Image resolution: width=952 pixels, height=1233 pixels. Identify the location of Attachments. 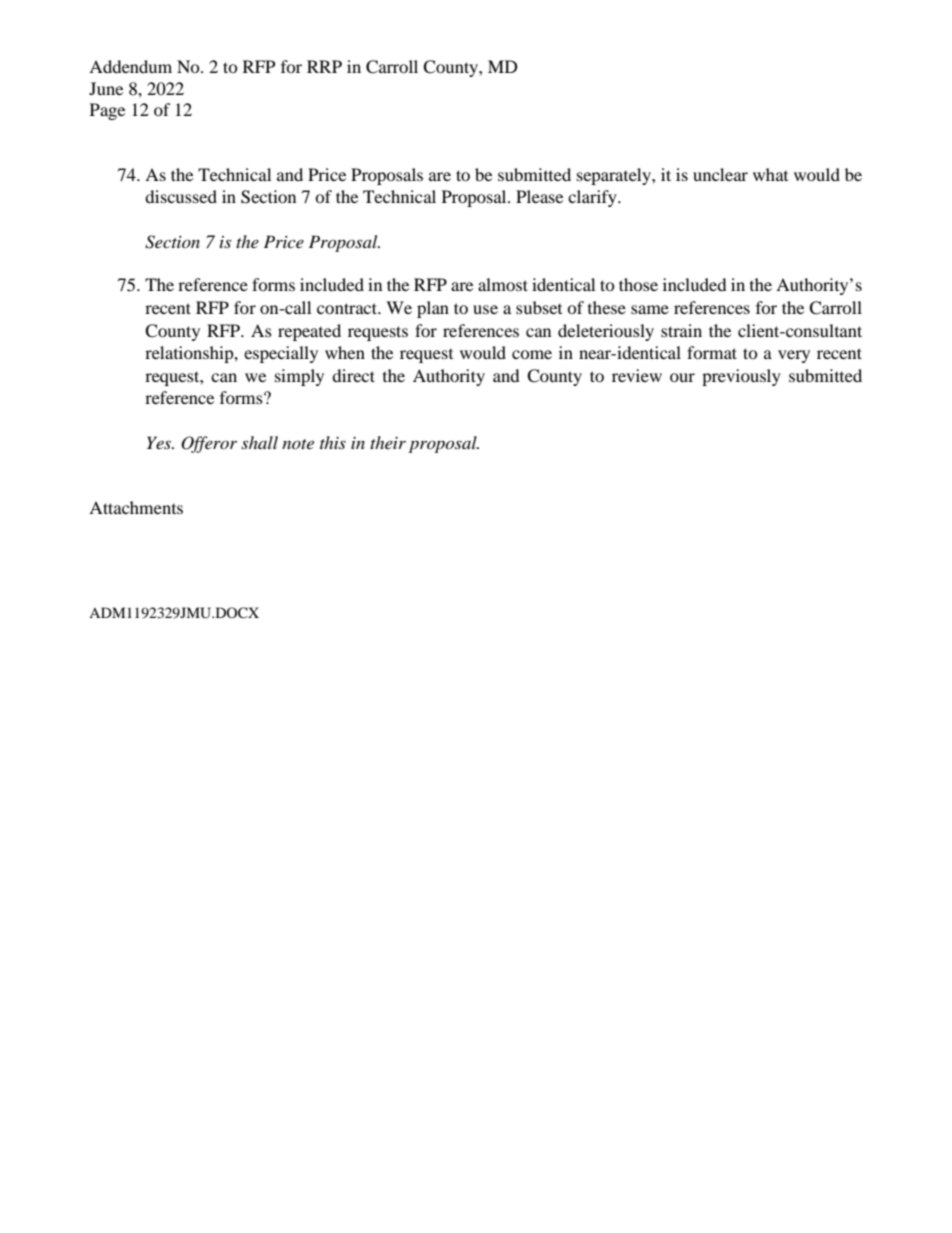
(136, 507).
